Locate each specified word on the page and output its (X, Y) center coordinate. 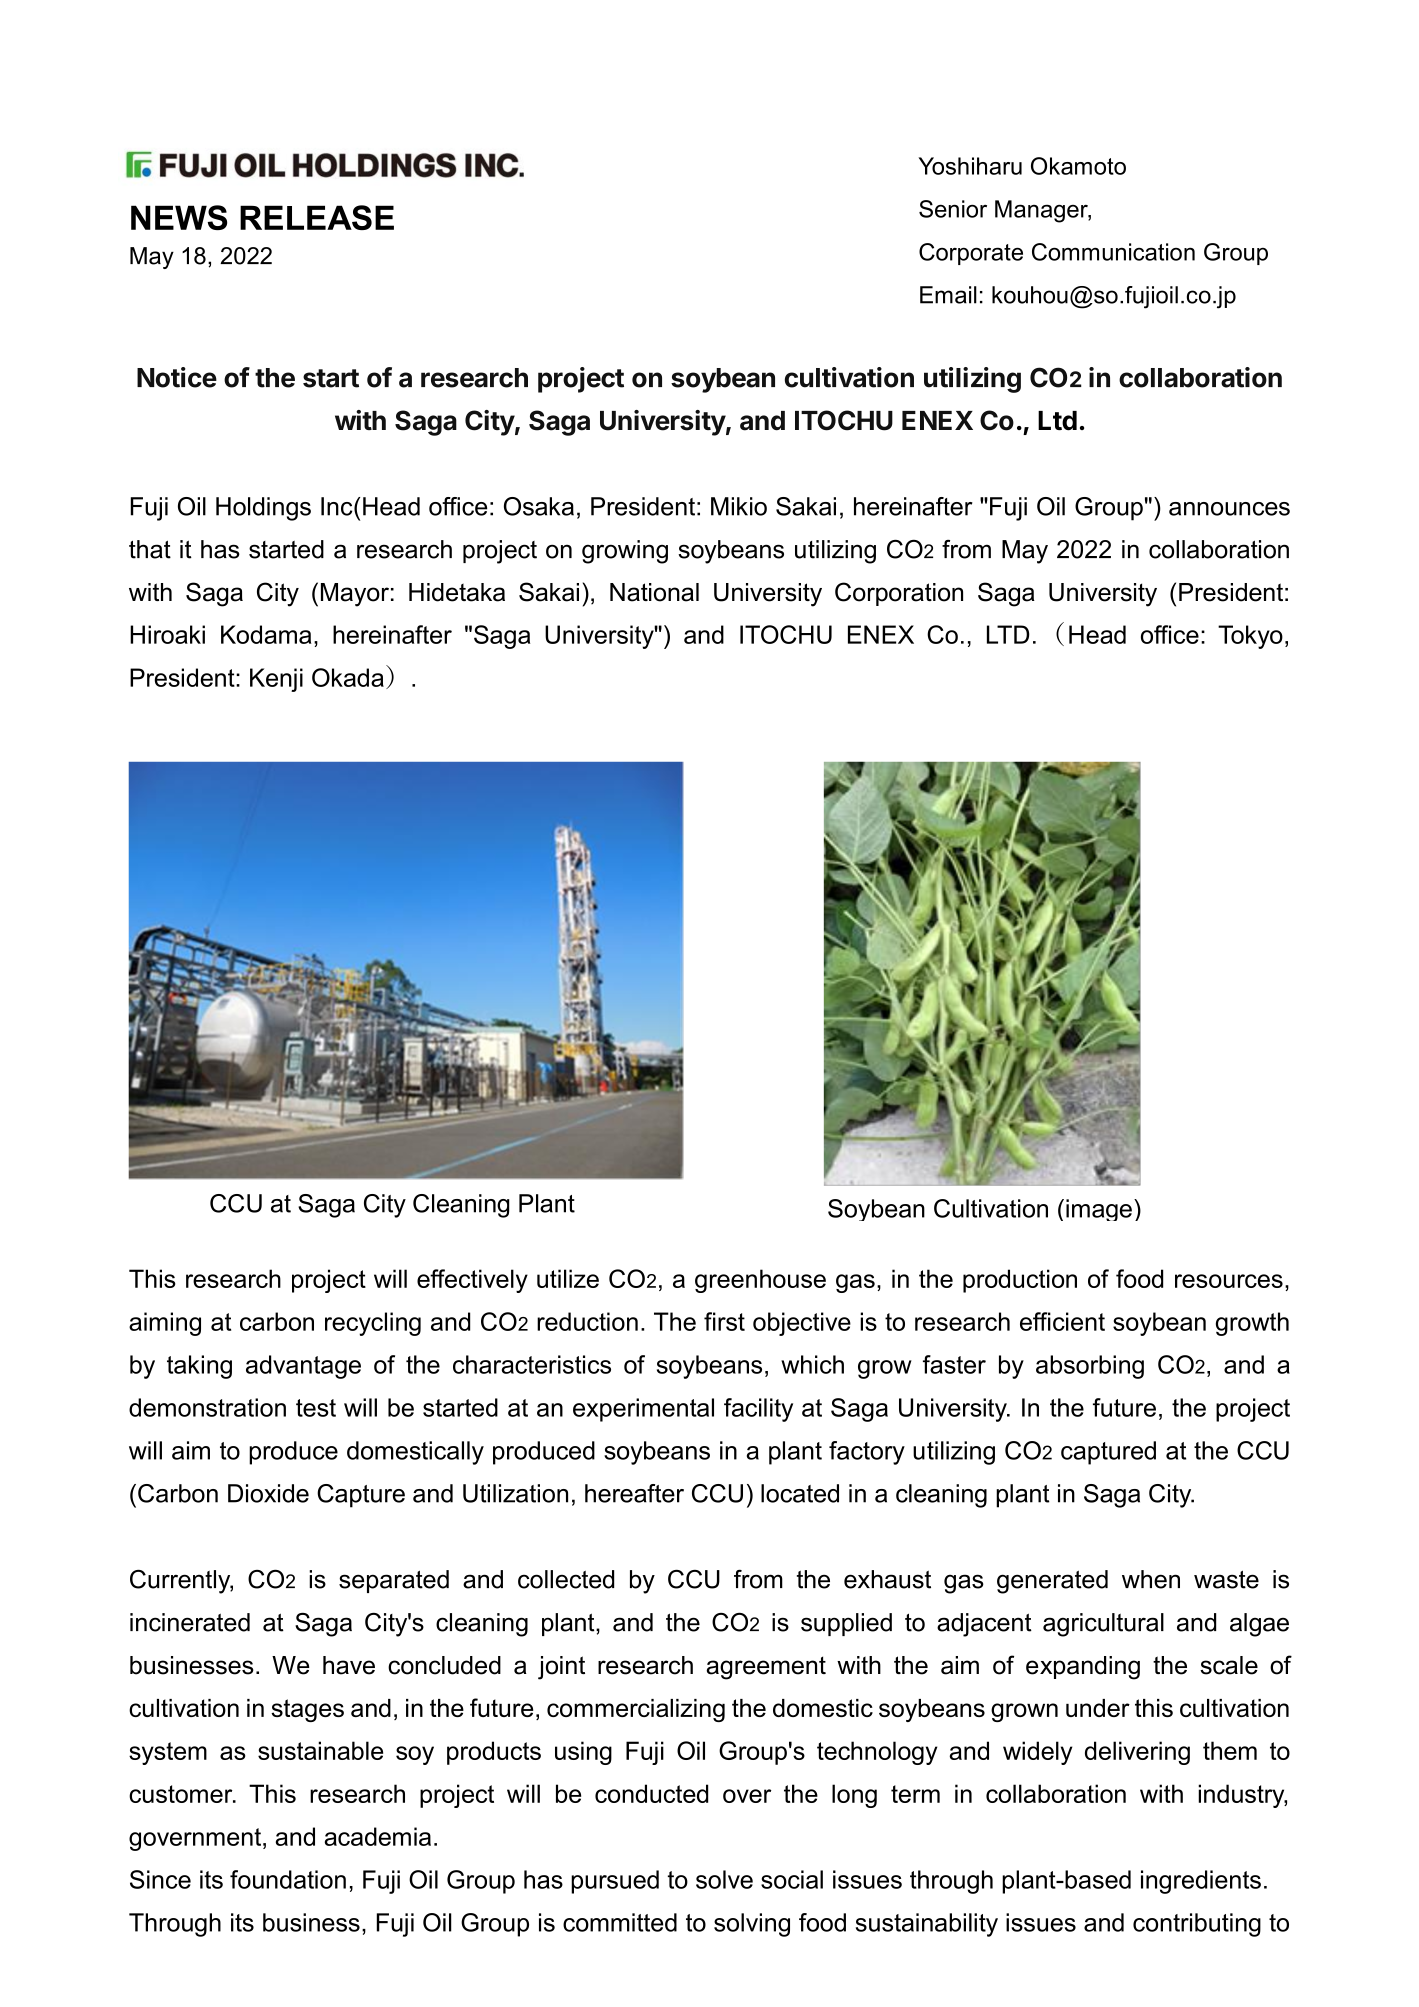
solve (724, 1879)
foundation (288, 1879)
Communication (1113, 252)
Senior (953, 209)
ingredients (1201, 1882)
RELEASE (317, 217)
